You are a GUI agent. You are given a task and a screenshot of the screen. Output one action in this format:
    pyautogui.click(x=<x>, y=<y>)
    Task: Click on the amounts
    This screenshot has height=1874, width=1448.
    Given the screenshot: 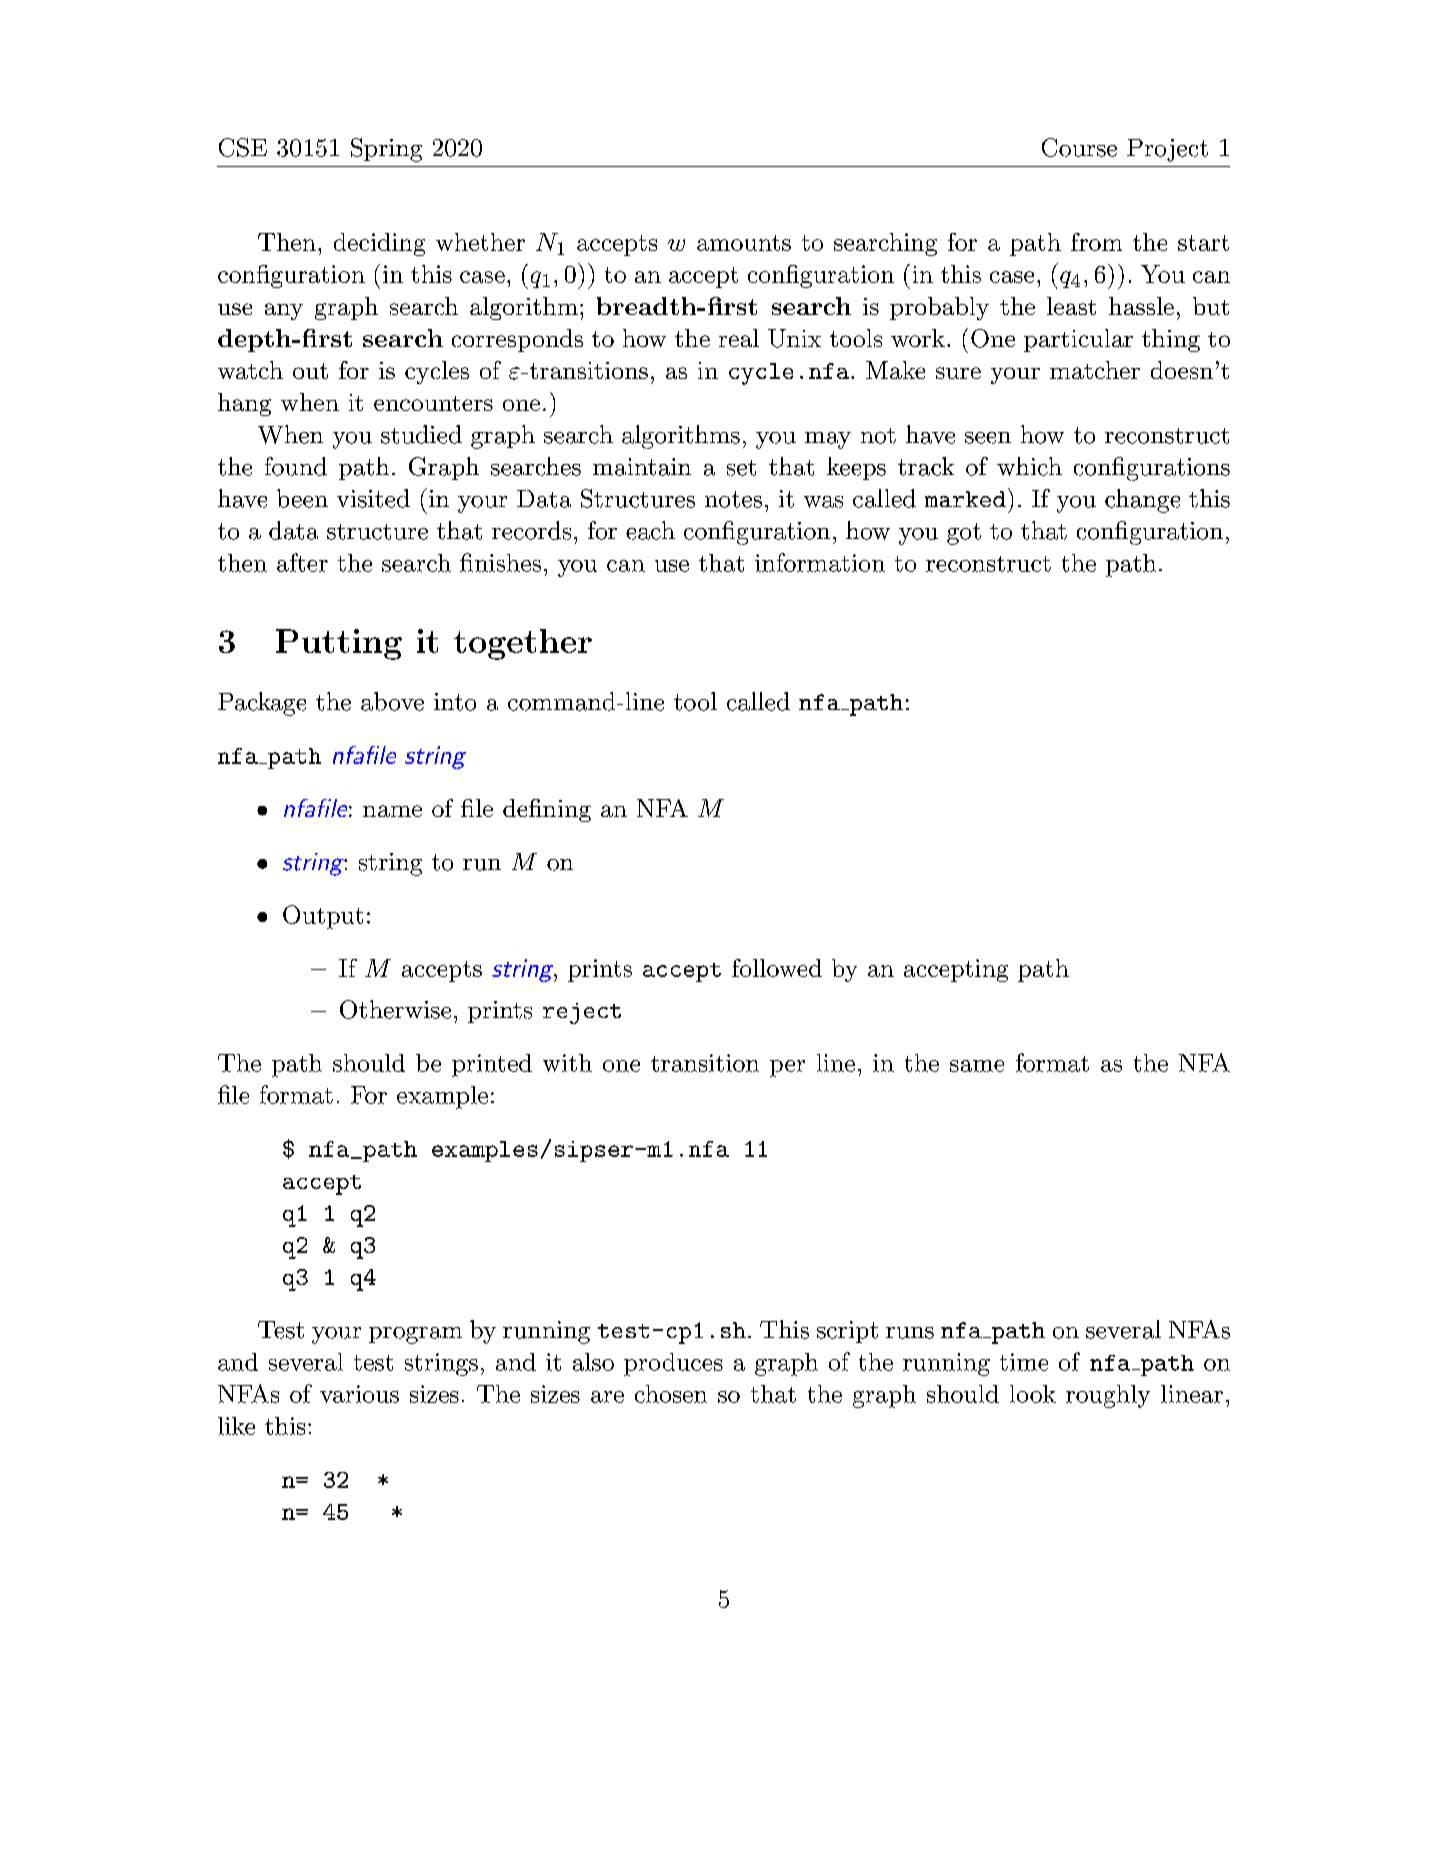 What is the action you would take?
    pyautogui.click(x=744, y=243)
